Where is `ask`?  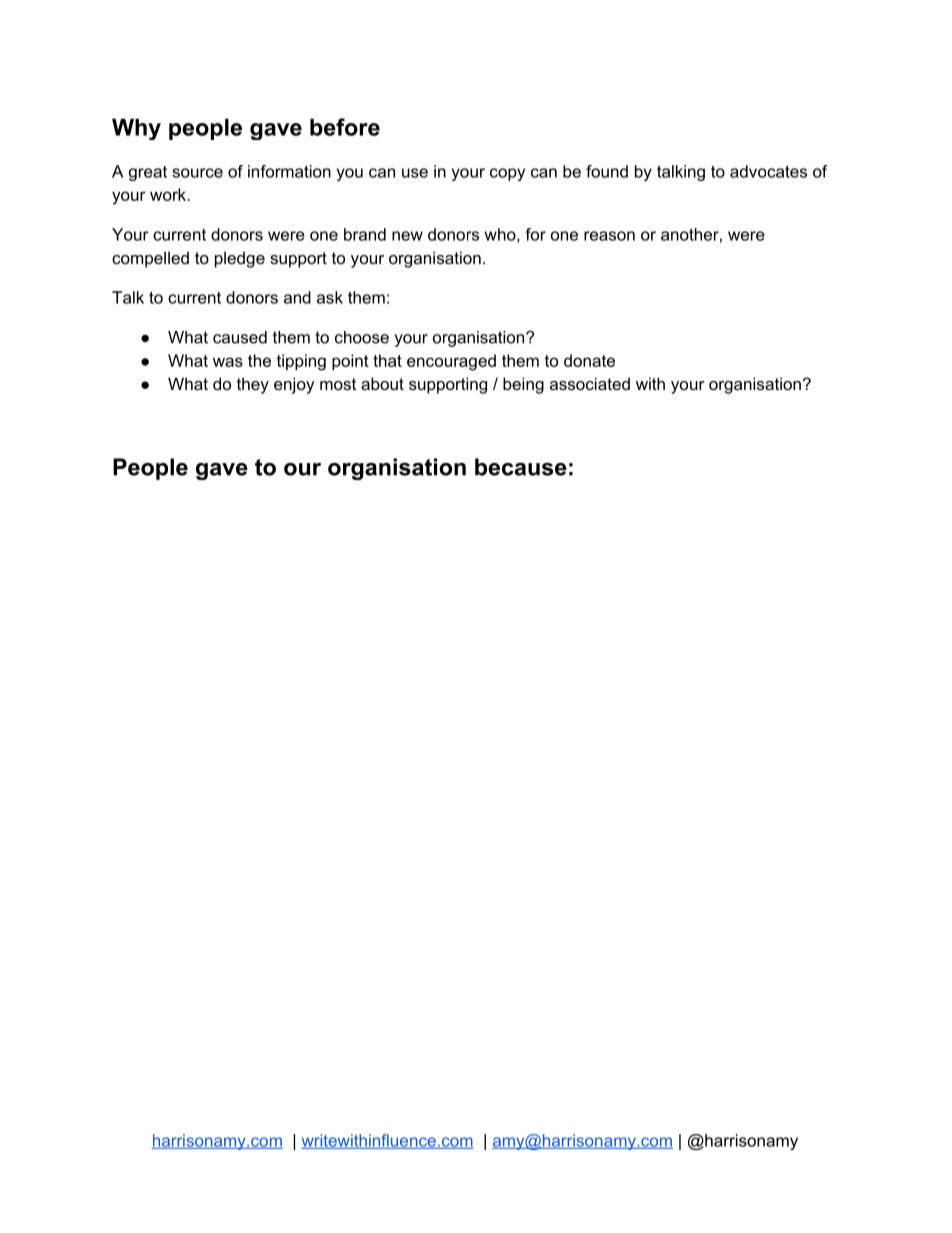
ask is located at coordinates (330, 297).
